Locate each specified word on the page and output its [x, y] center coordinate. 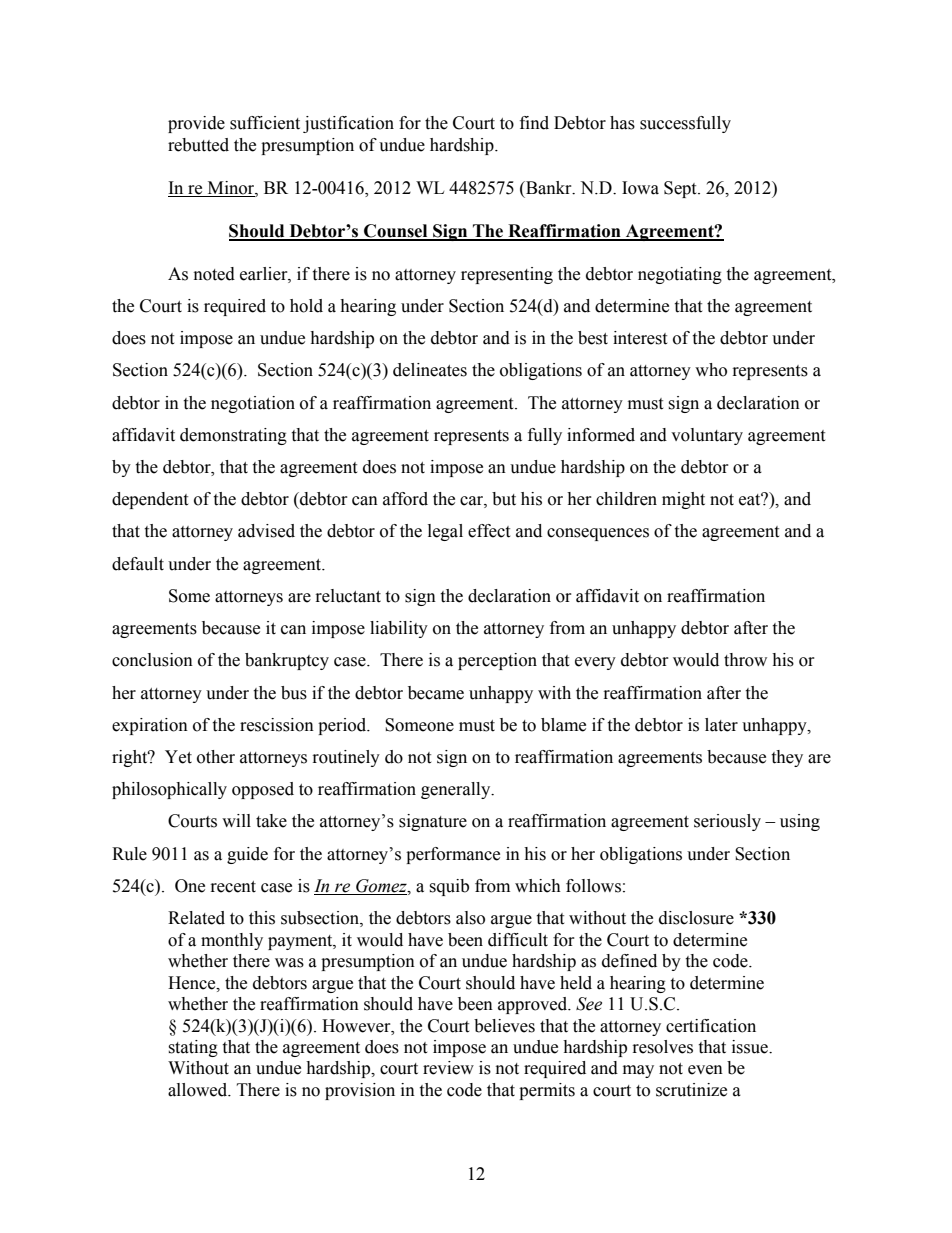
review [448, 1068]
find [534, 123]
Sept [681, 189]
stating [193, 1048]
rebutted [198, 145]
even [705, 1070]
